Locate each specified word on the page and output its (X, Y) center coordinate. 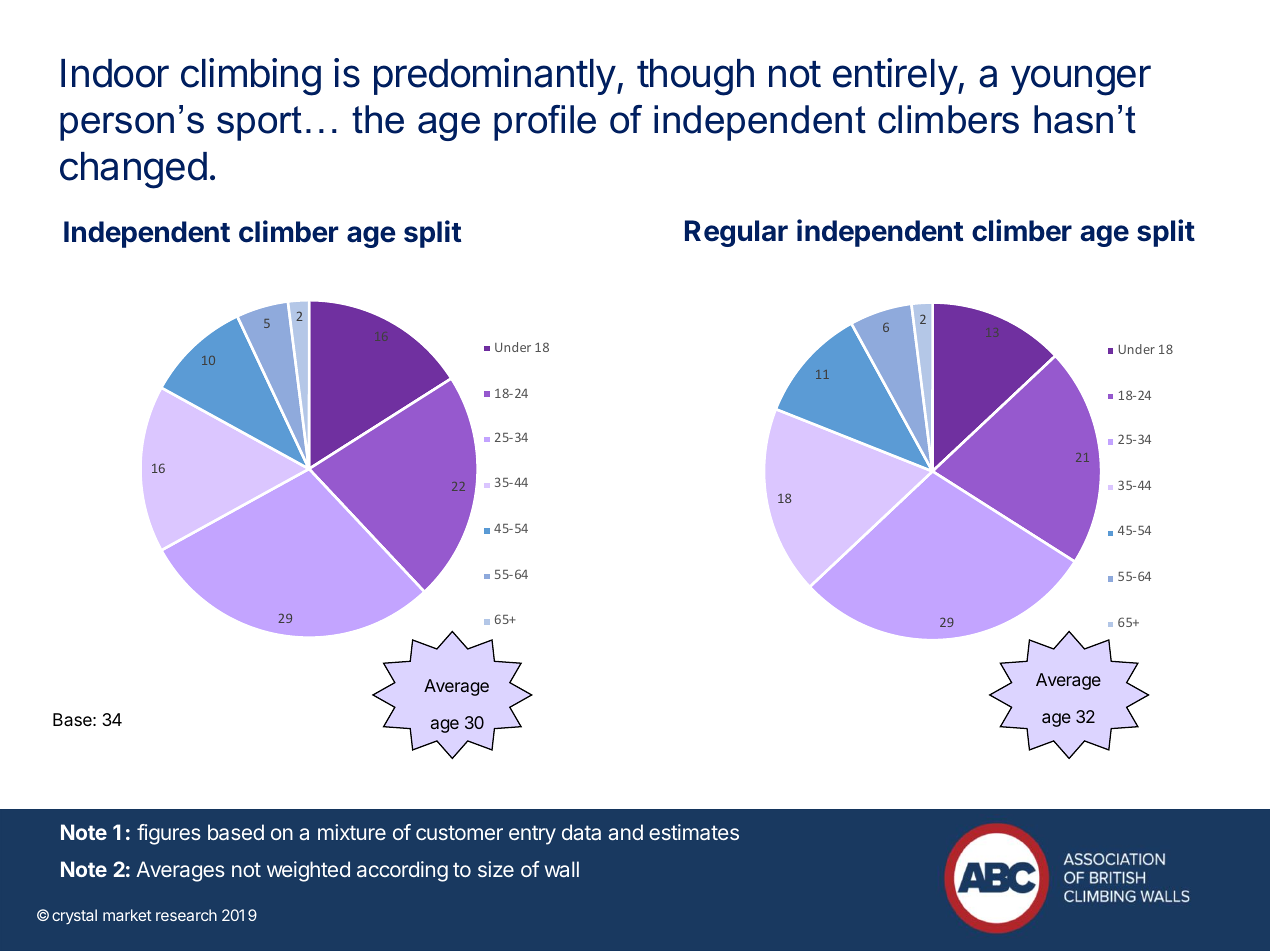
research (186, 915)
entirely (895, 76)
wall (562, 869)
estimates (694, 832)
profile (545, 123)
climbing (251, 77)
